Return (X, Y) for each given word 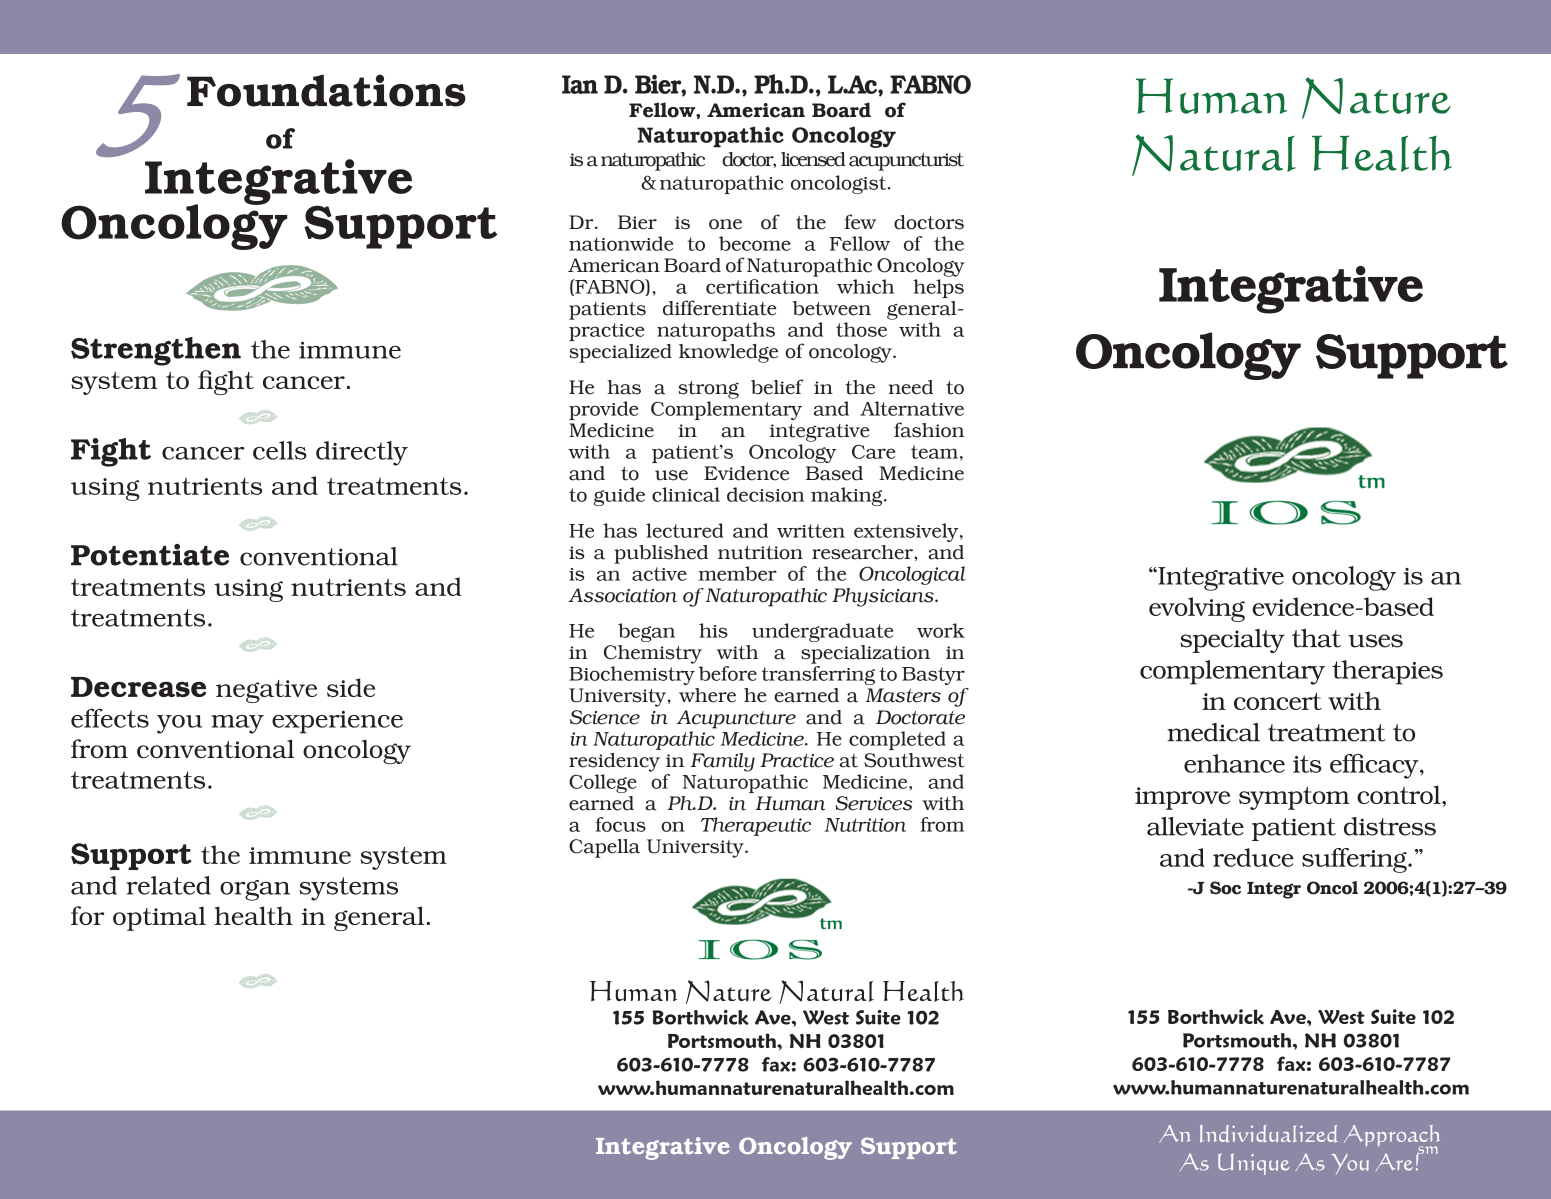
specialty (1232, 641)
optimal (159, 918)
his (713, 630)
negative (266, 691)
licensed (813, 159)
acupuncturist (906, 162)
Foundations (326, 90)
